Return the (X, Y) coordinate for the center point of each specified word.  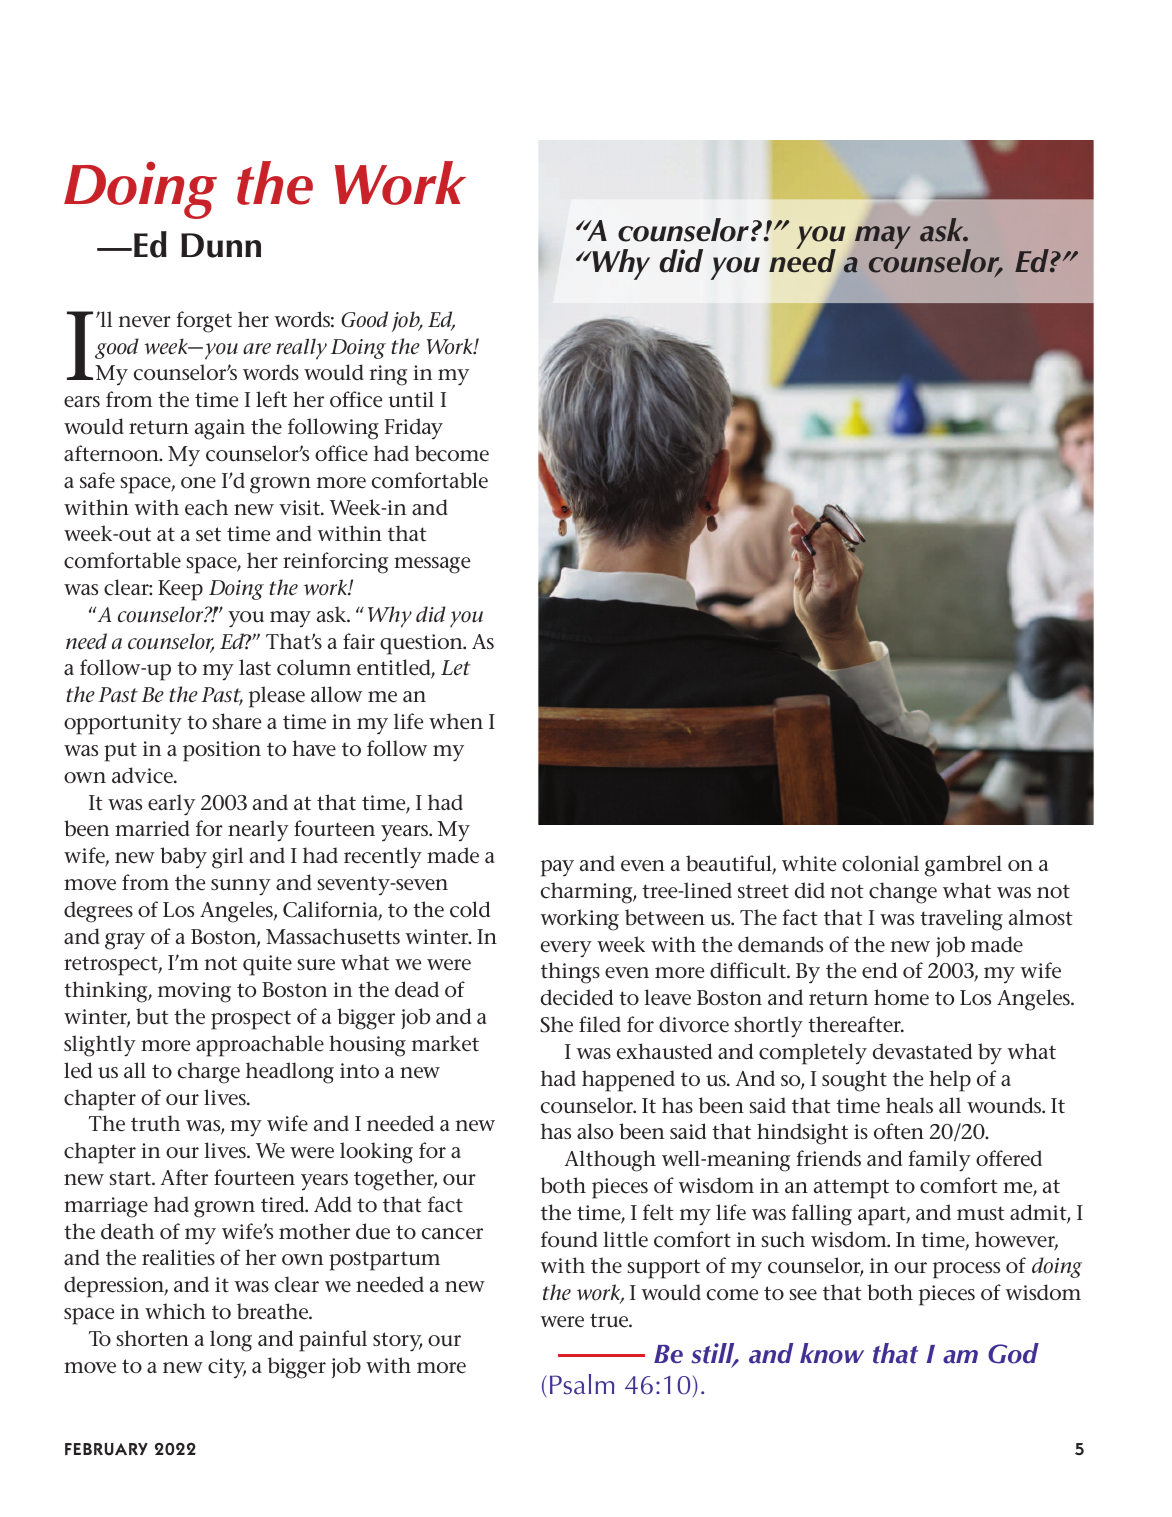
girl (227, 858)
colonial (880, 863)
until (411, 399)
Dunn (221, 245)
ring (389, 375)
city (227, 1368)
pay (557, 868)
